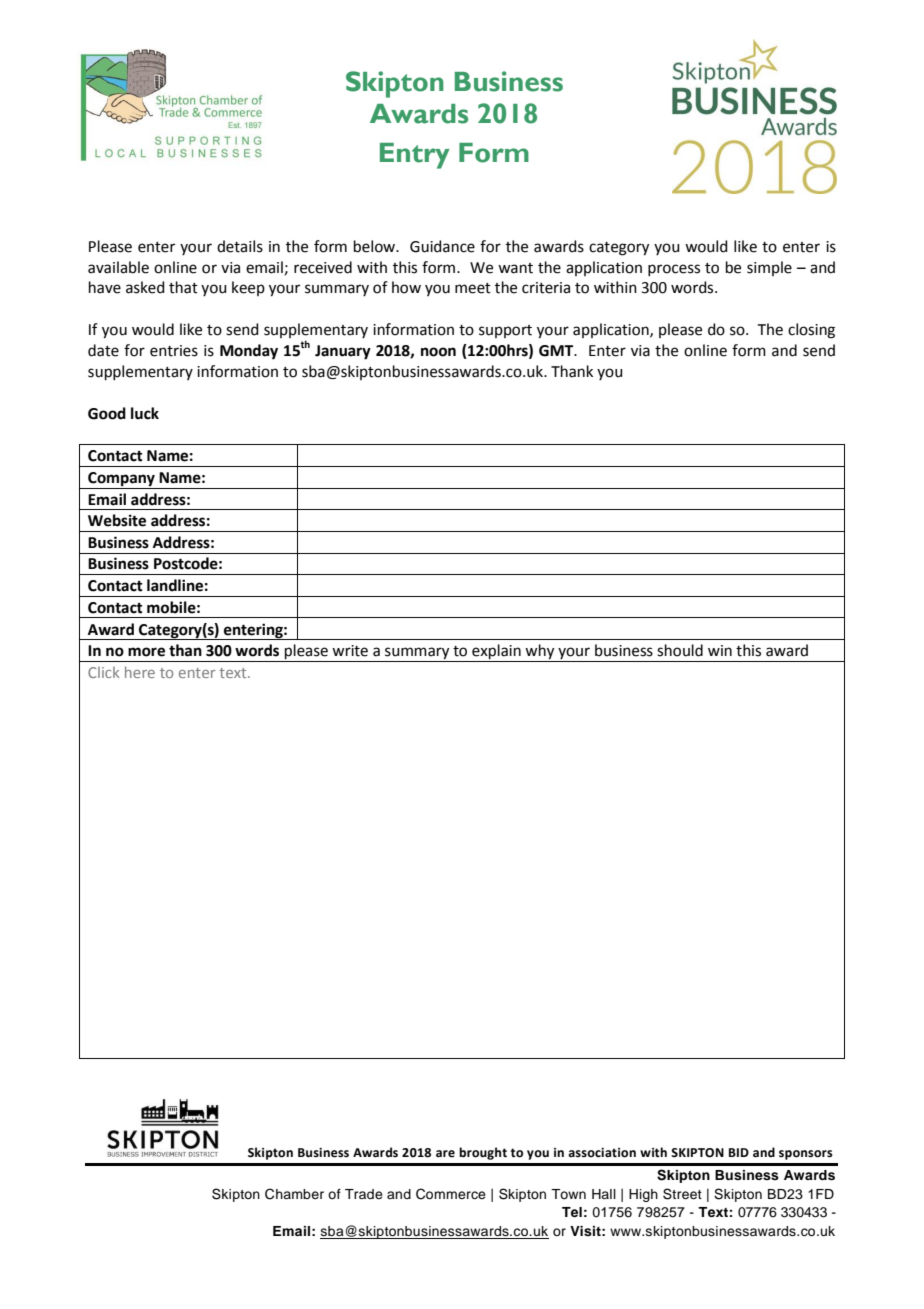 The width and height of the screenshot is (924, 1309). Describe the element at coordinates (739, 1152) in the screenshot. I see `BID` at that location.
